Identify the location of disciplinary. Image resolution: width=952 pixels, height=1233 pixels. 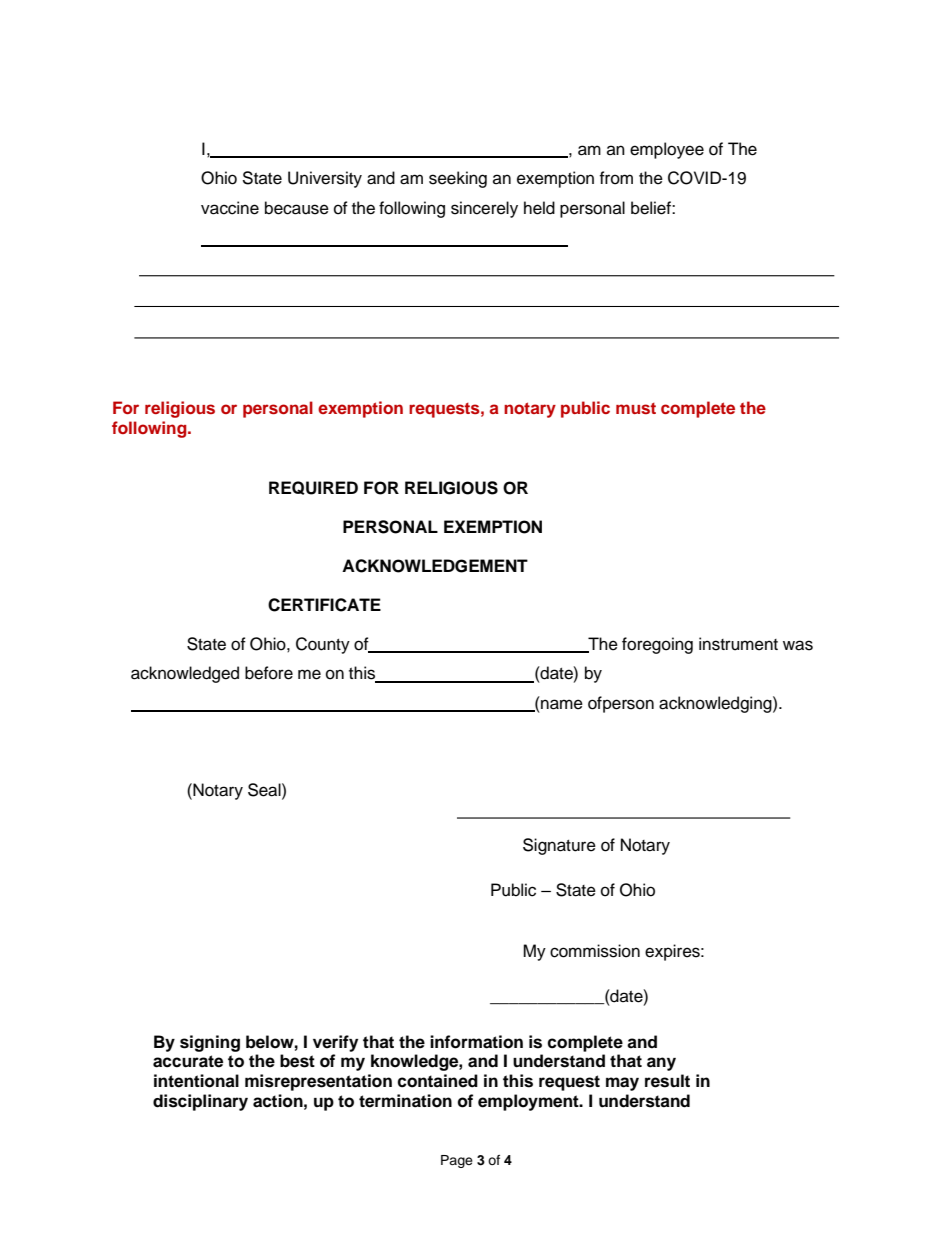
(200, 1102).
